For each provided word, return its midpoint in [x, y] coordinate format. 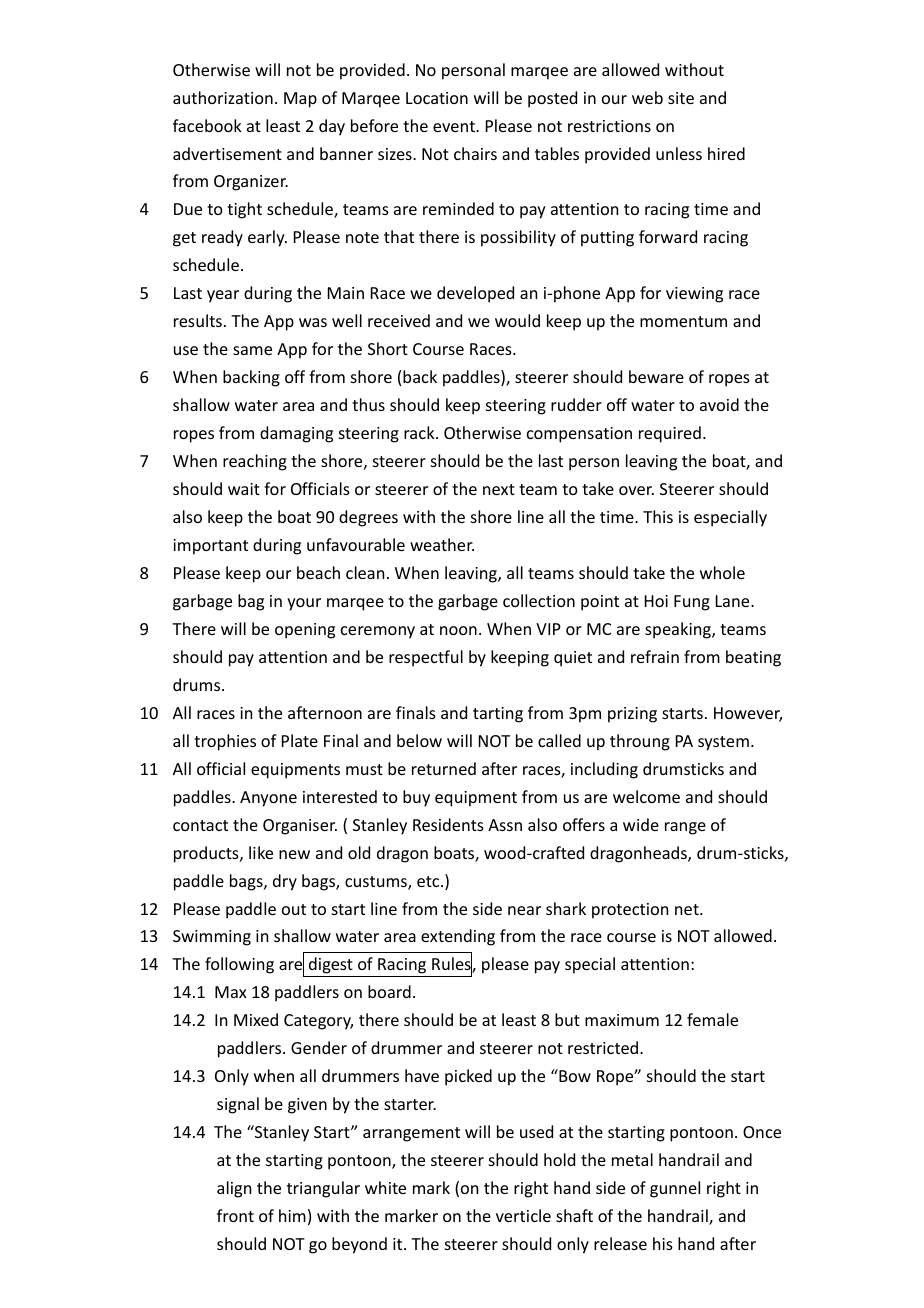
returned [444, 768]
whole [722, 572]
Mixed [256, 1019]
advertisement [227, 153]
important [210, 547]
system [723, 743]
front [235, 1215]
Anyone [268, 799]
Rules [452, 965]
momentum [683, 321]
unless [679, 153]
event [455, 126]
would [517, 320]
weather [442, 544]
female [712, 1019]
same [252, 350]
